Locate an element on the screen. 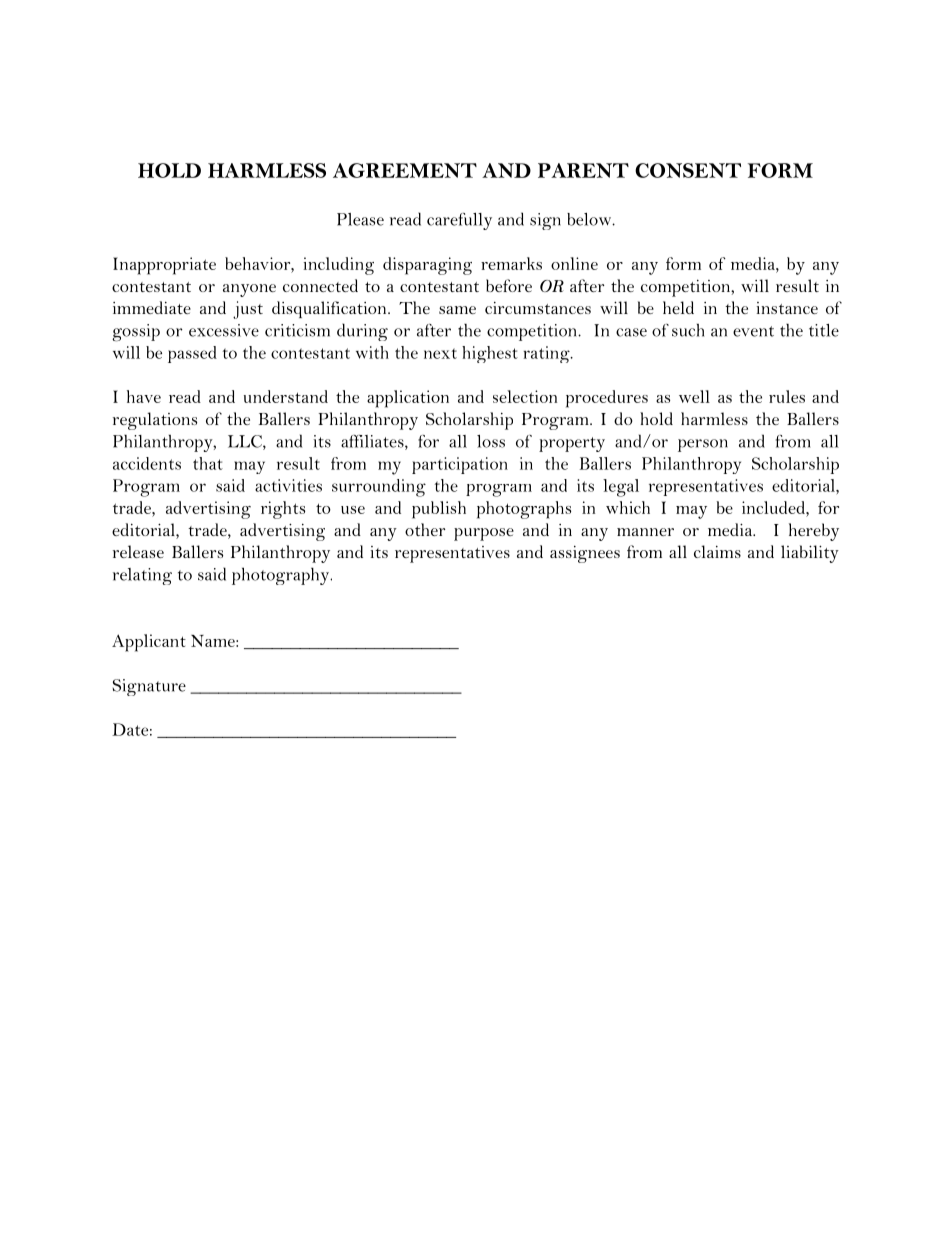 The height and width of the screenshot is (1233, 952). instance is located at coordinates (787, 308).
